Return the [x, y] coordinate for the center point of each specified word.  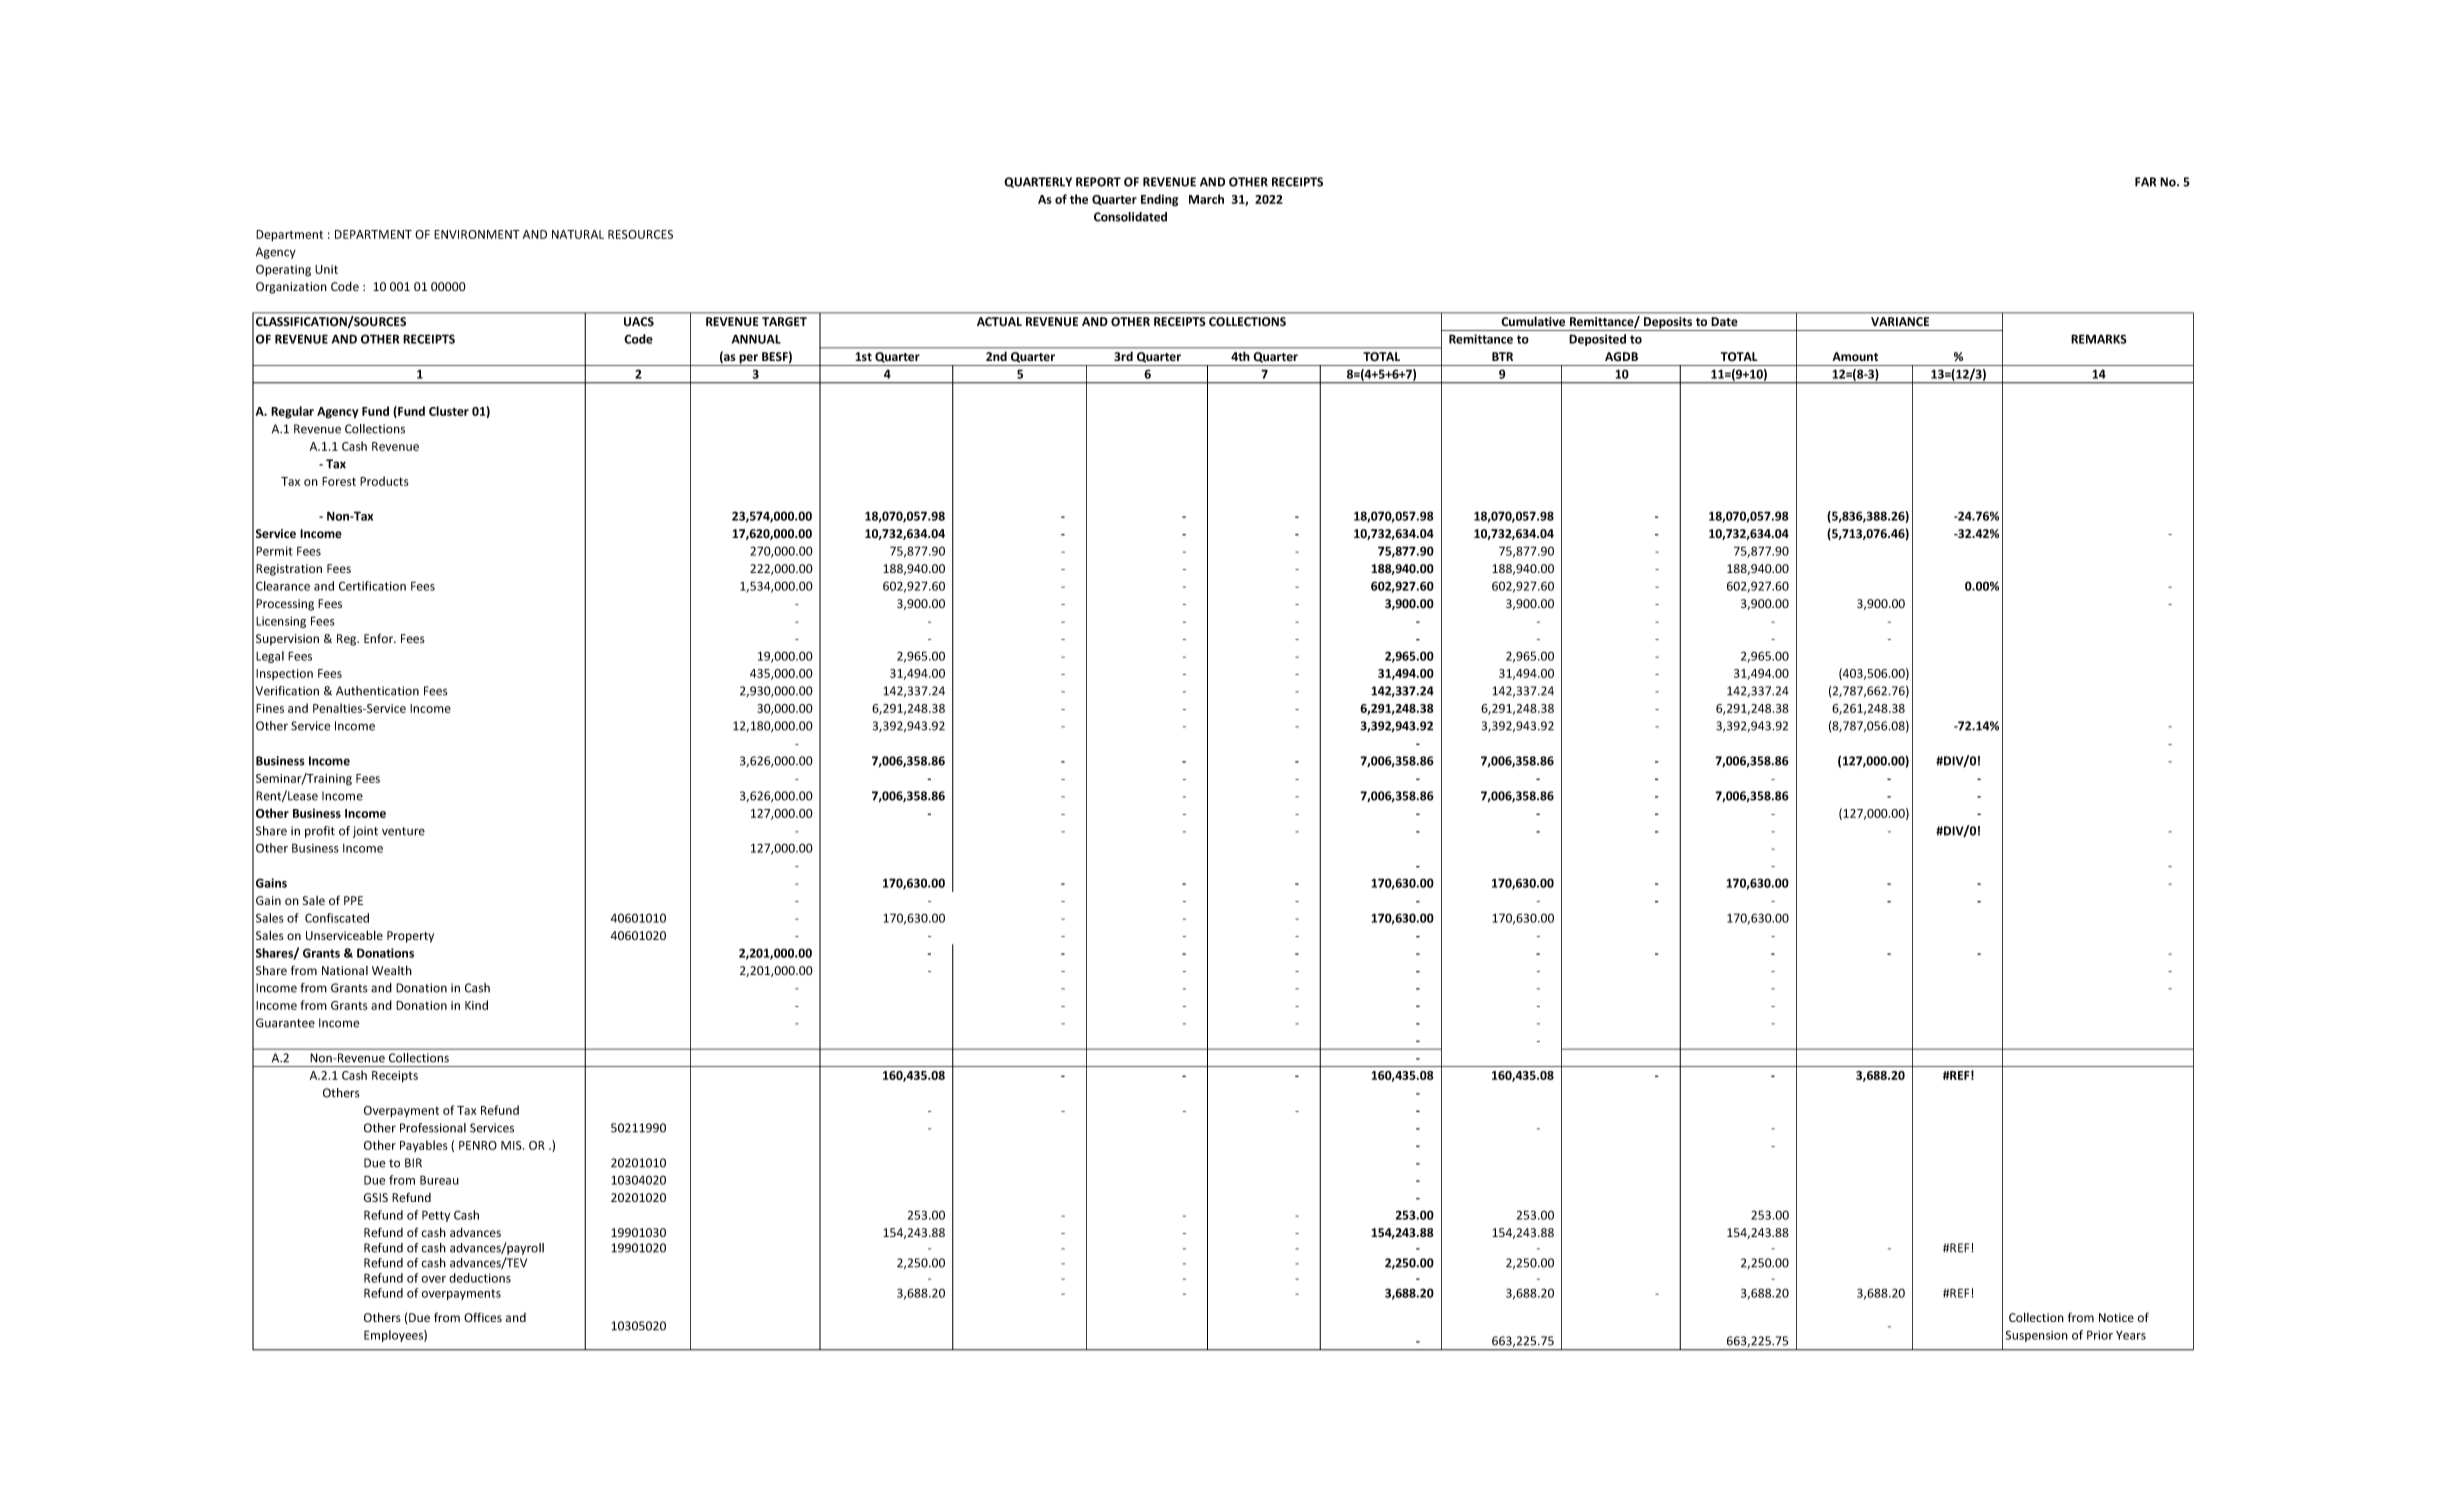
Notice [2116, 1317]
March [1206, 199]
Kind [476, 1005]
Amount [1855, 357]
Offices [483, 1317]
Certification [372, 586]
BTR [1502, 356]
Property [410, 937]
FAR [2145, 182]
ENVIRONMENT [477, 234]
